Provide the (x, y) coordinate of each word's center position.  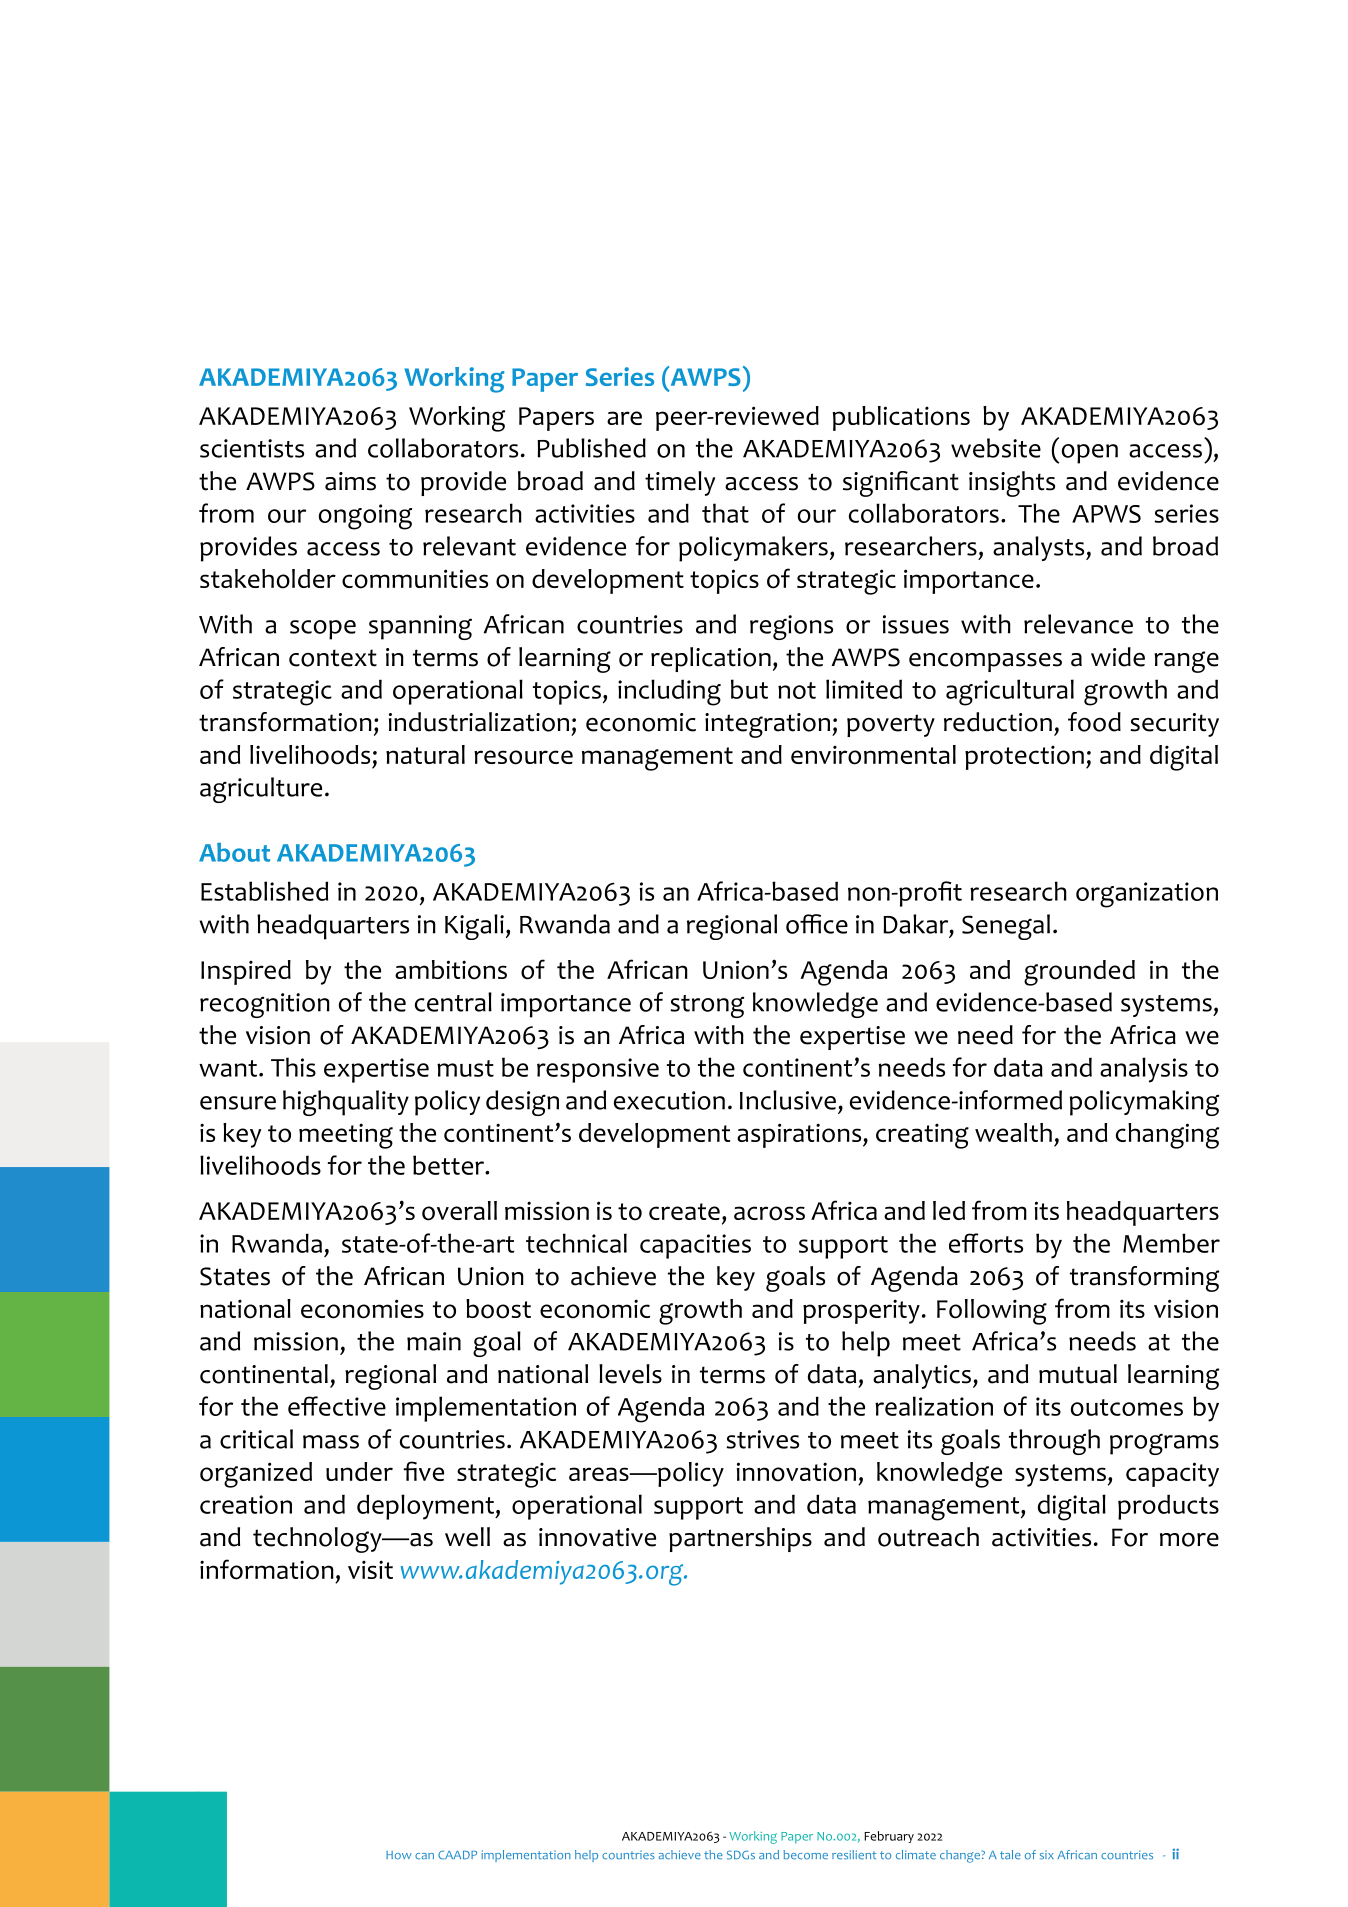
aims (350, 481)
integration (767, 725)
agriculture (261, 790)
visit (370, 1569)
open (1090, 454)
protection (1024, 758)
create (684, 1211)
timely (680, 483)
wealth (1013, 1132)
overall (459, 1211)
